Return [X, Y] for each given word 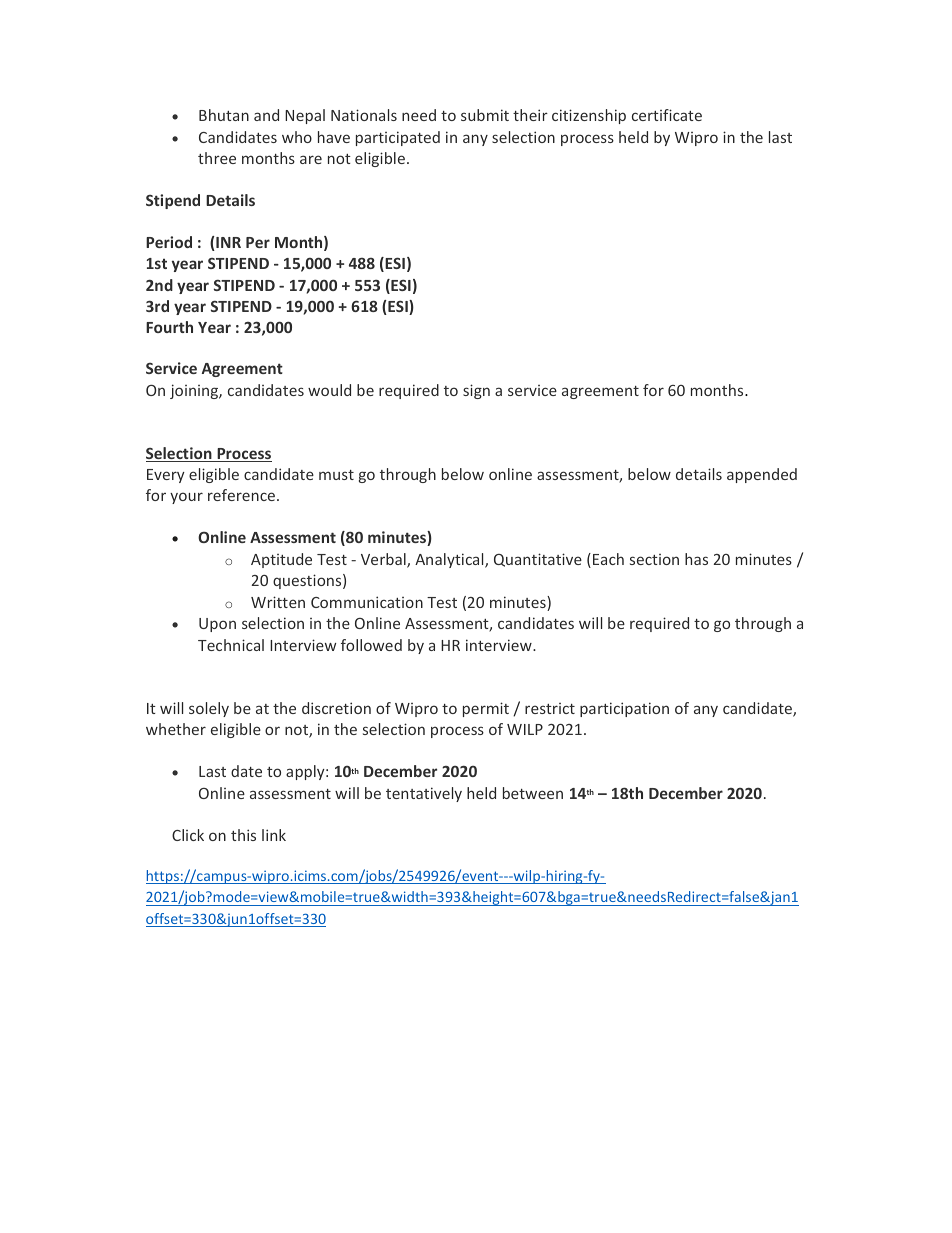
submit [485, 115]
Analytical [450, 560]
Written [278, 602]
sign [476, 391]
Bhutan [224, 115]
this [243, 835]
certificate [667, 115]
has [696, 559]
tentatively [424, 794]
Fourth [169, 327]
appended [762, 475]
